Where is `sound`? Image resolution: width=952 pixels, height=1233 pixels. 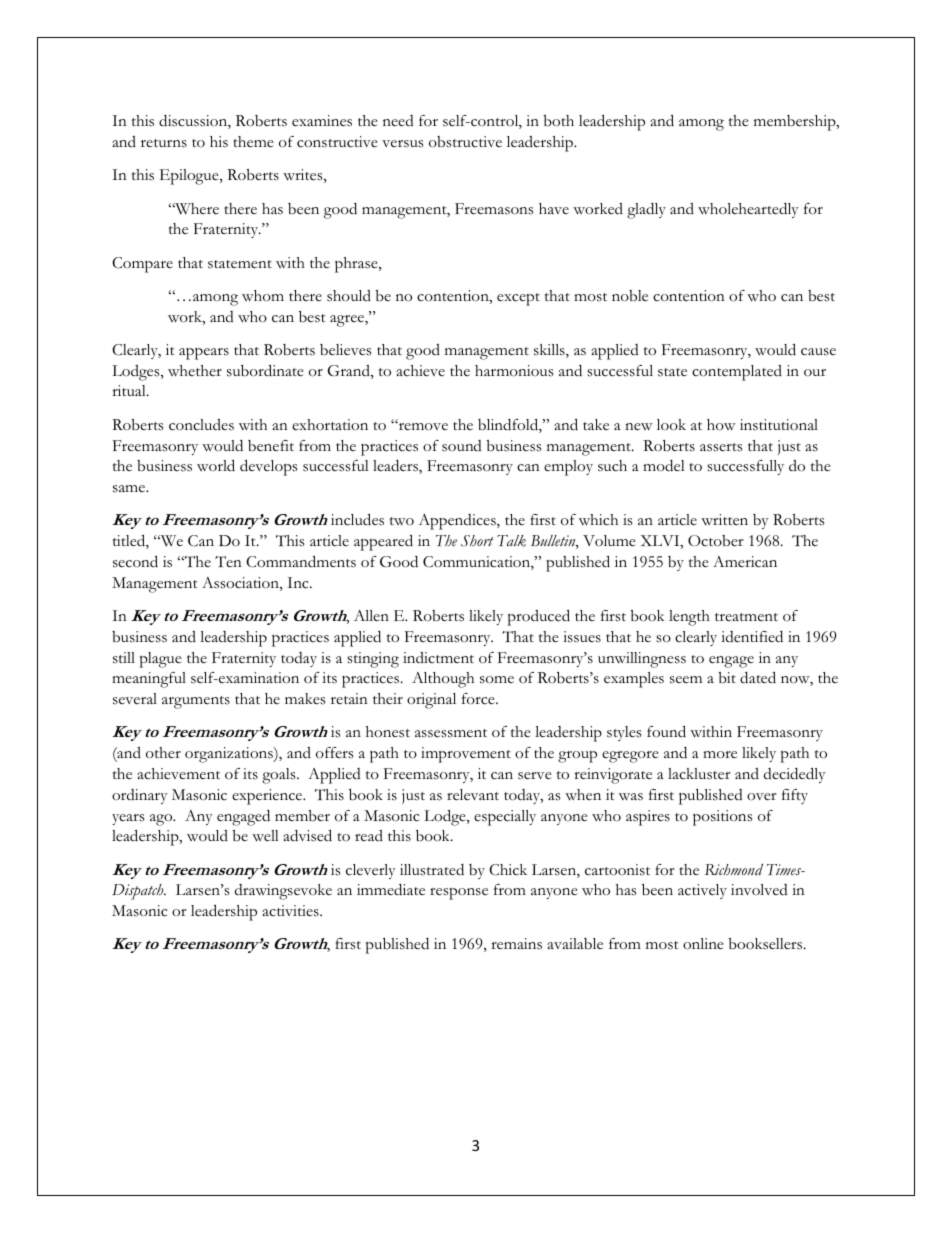
sound is located at coordinates (462, 446).
